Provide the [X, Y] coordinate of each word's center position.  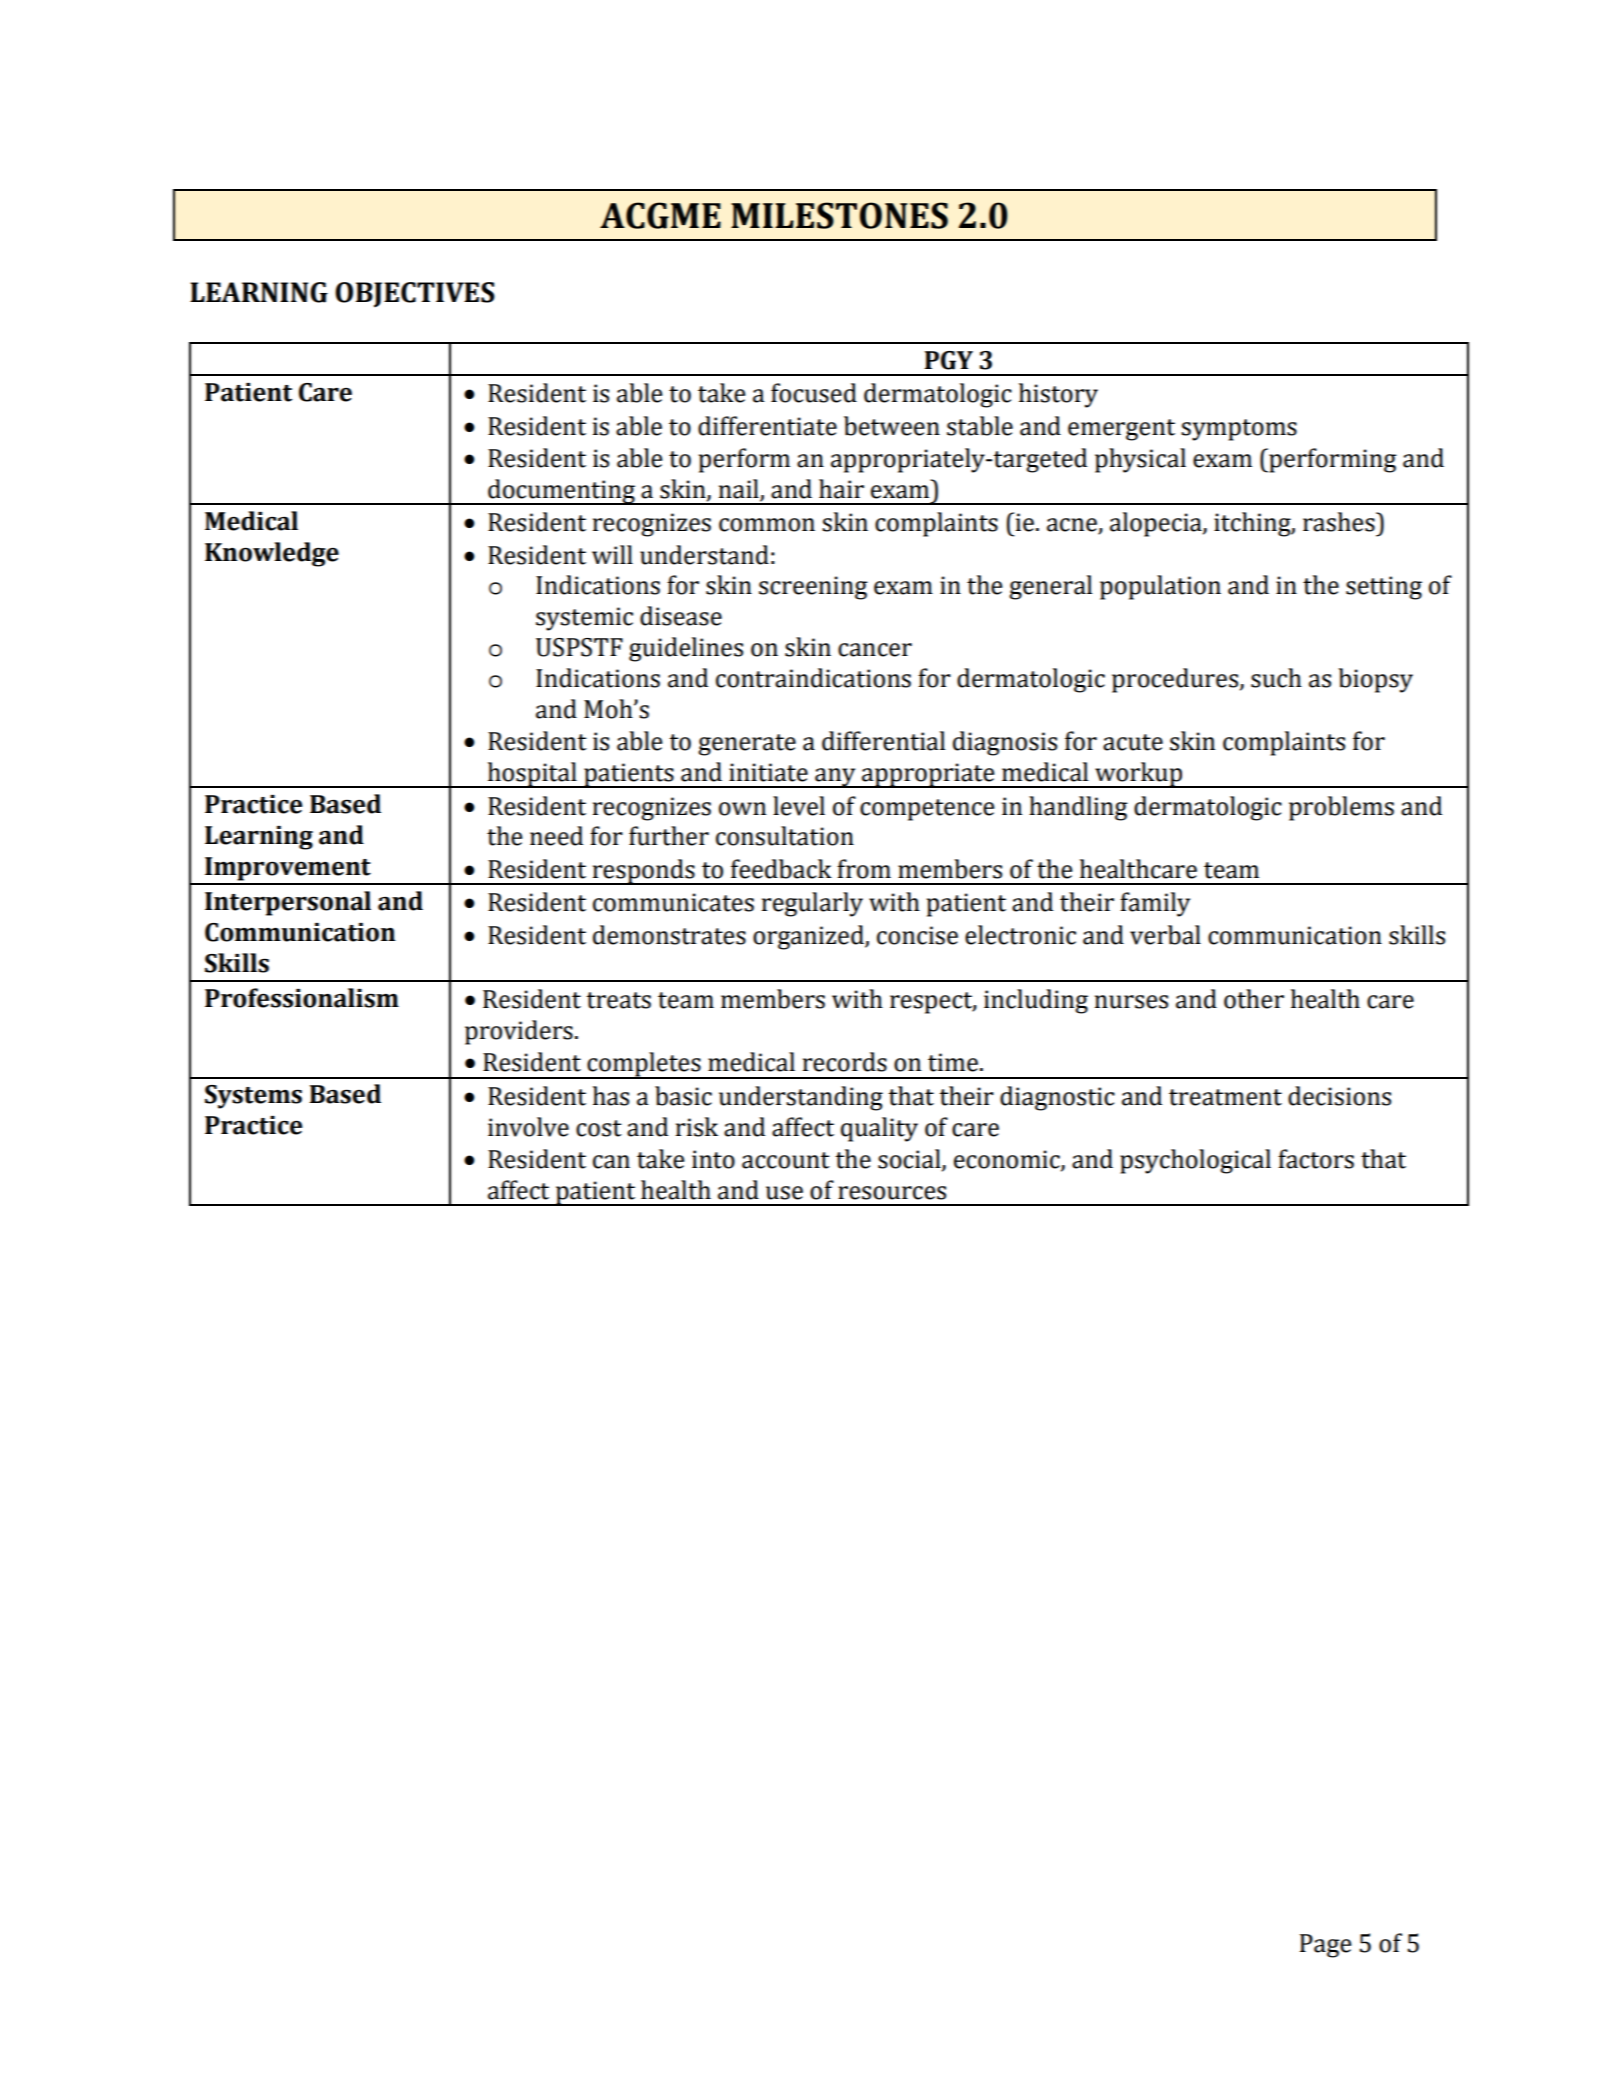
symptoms [1239, 430]
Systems [253, 1097]
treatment [1225, 1097]
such [1276, 678]
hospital [532, 775]
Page [1325, 1946]
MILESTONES [839, 215]
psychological [1195, 1161]
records [845, 1062]
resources [892, 1193]
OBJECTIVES [415, 295]
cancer [875, 650]
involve [528, 1127]
